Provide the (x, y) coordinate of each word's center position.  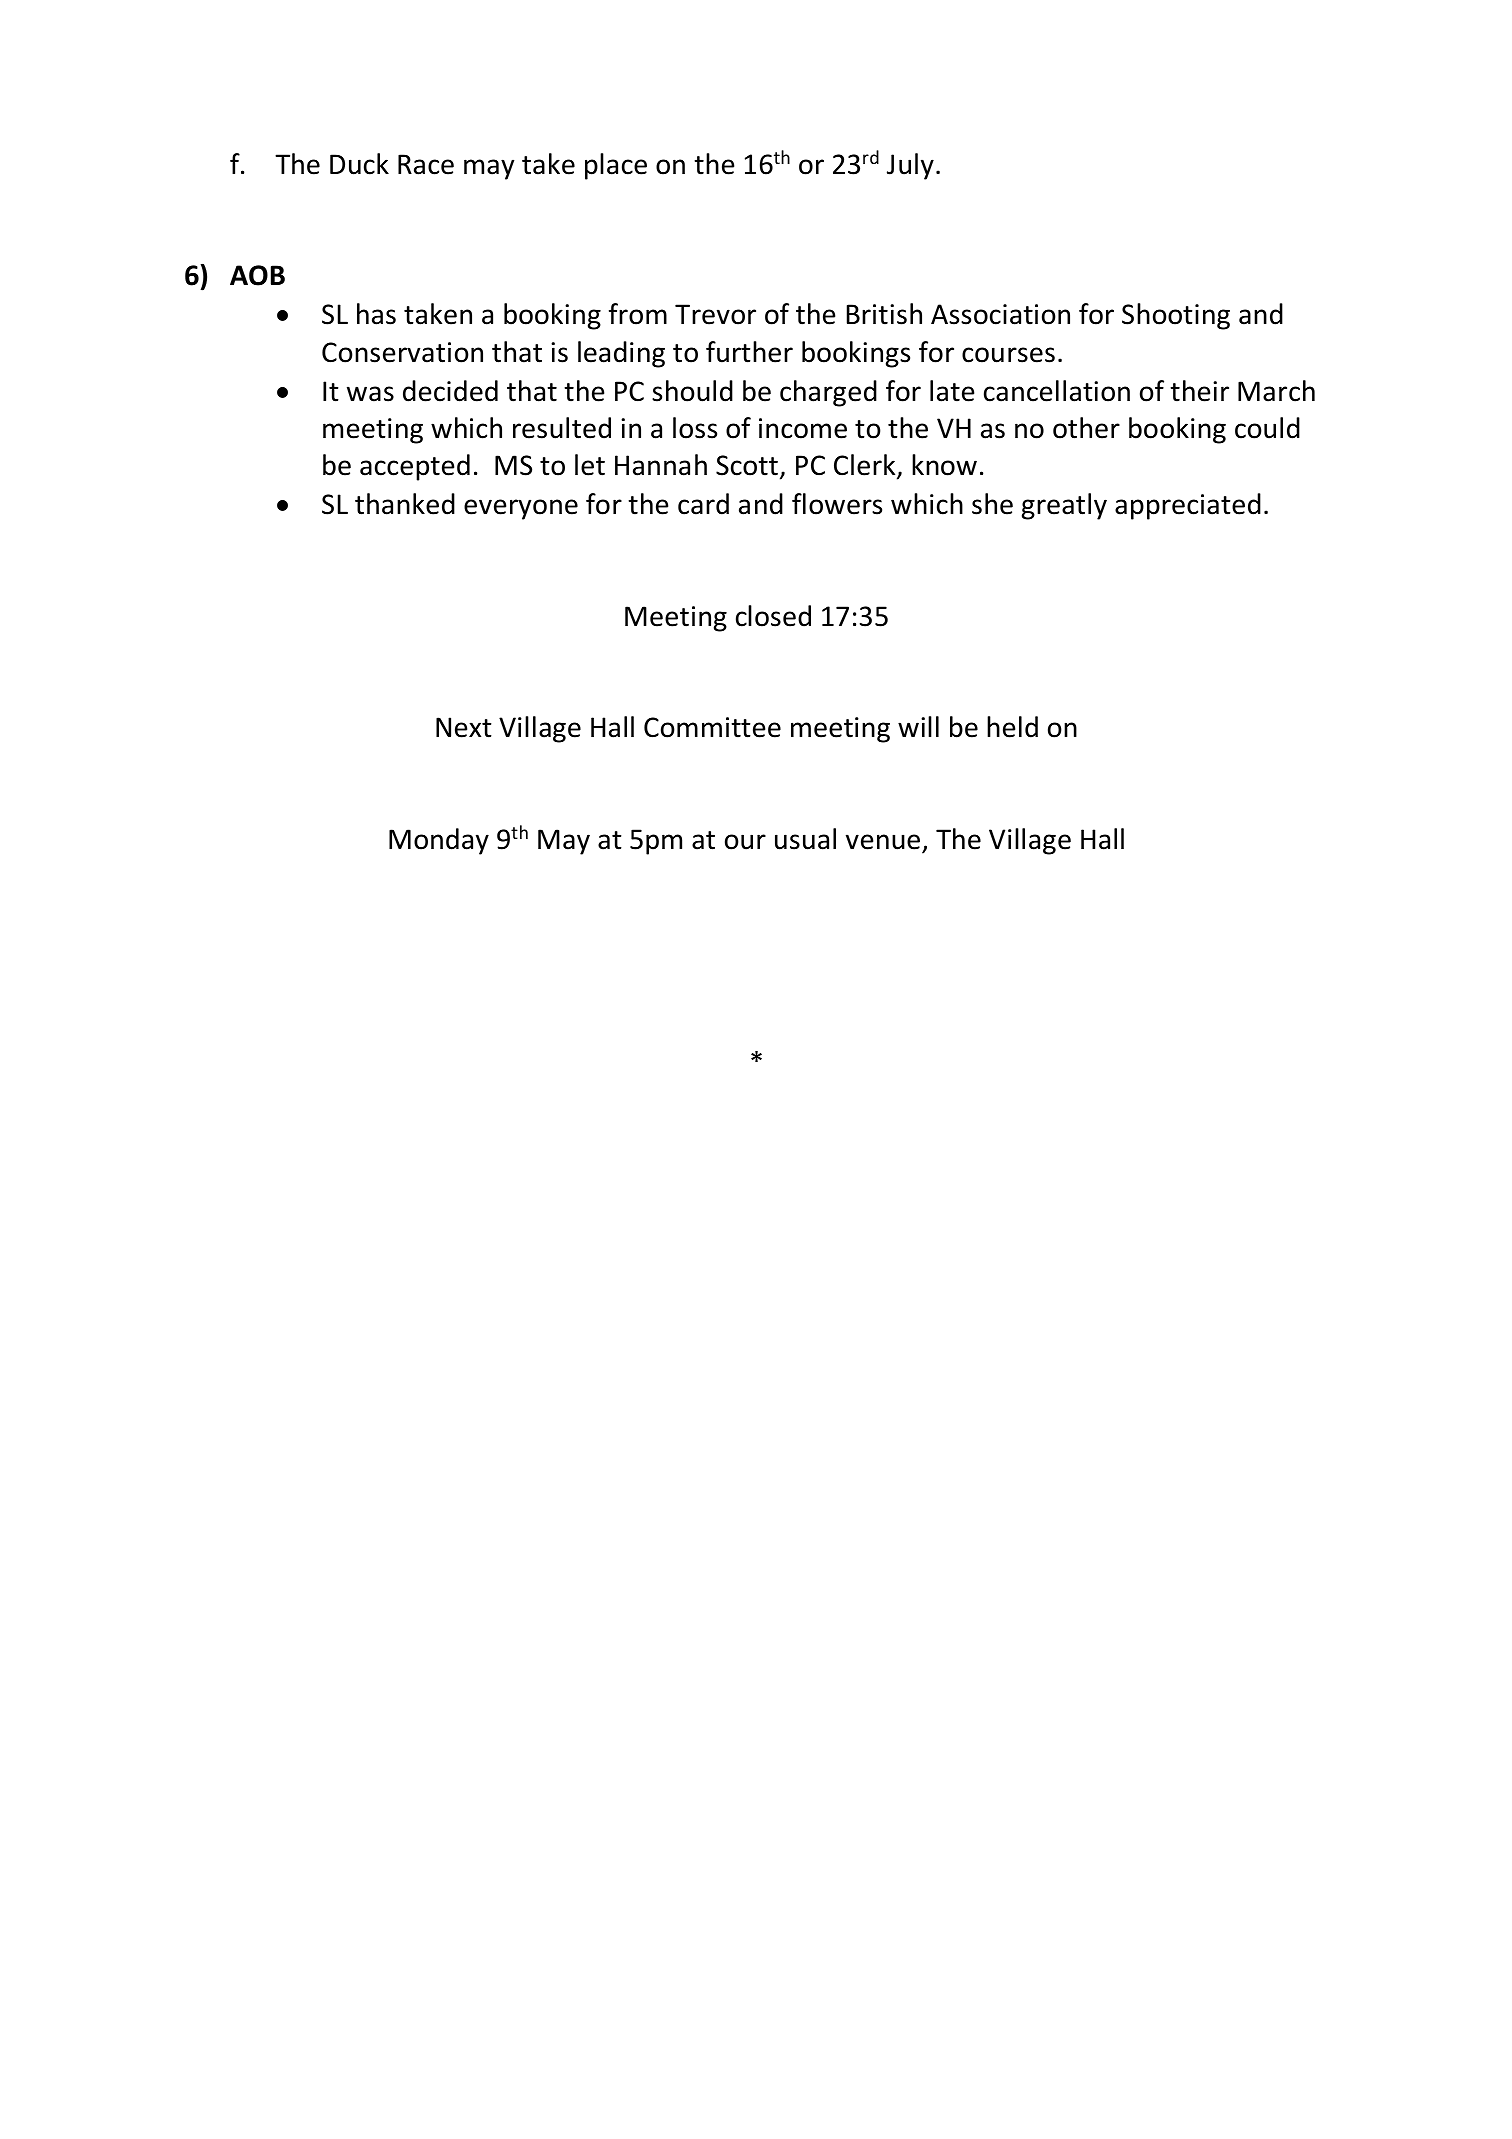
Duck (359, 164)
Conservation (402, 352)
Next (464, 727)
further (749, 352)
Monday (439, 841)
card (703, 504)
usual (805, 839)
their (1199, 391)
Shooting (1176, 316)
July (910, 166)
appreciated (1188, 506)
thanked (405, 504)
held (1012, 727)
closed (773, 616)
